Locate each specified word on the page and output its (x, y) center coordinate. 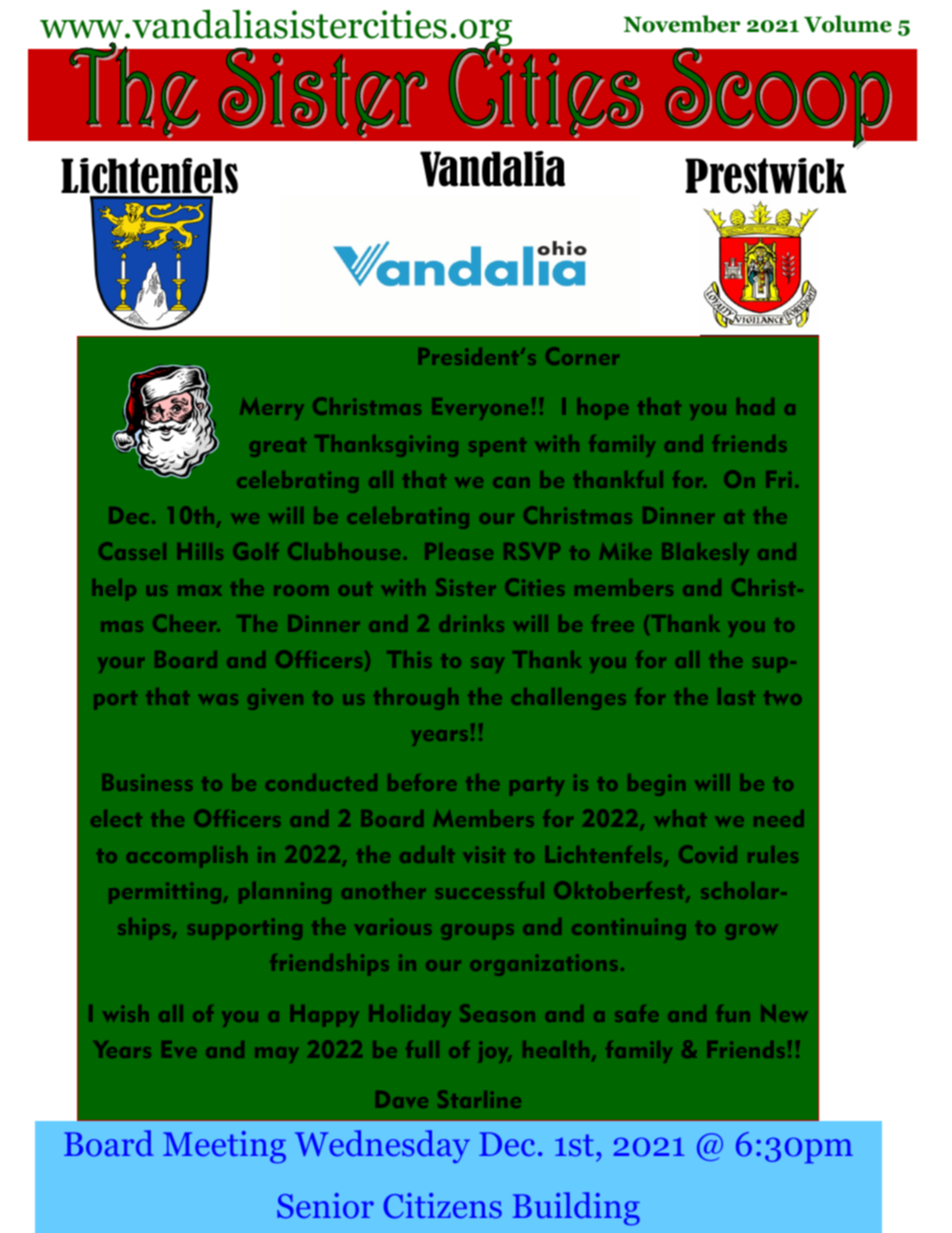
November (682, 24)
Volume (848, 24)
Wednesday (382, 1146)
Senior (325, 1205)
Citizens (443, 1206)
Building (576, 1208)
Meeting (224, 1147)
